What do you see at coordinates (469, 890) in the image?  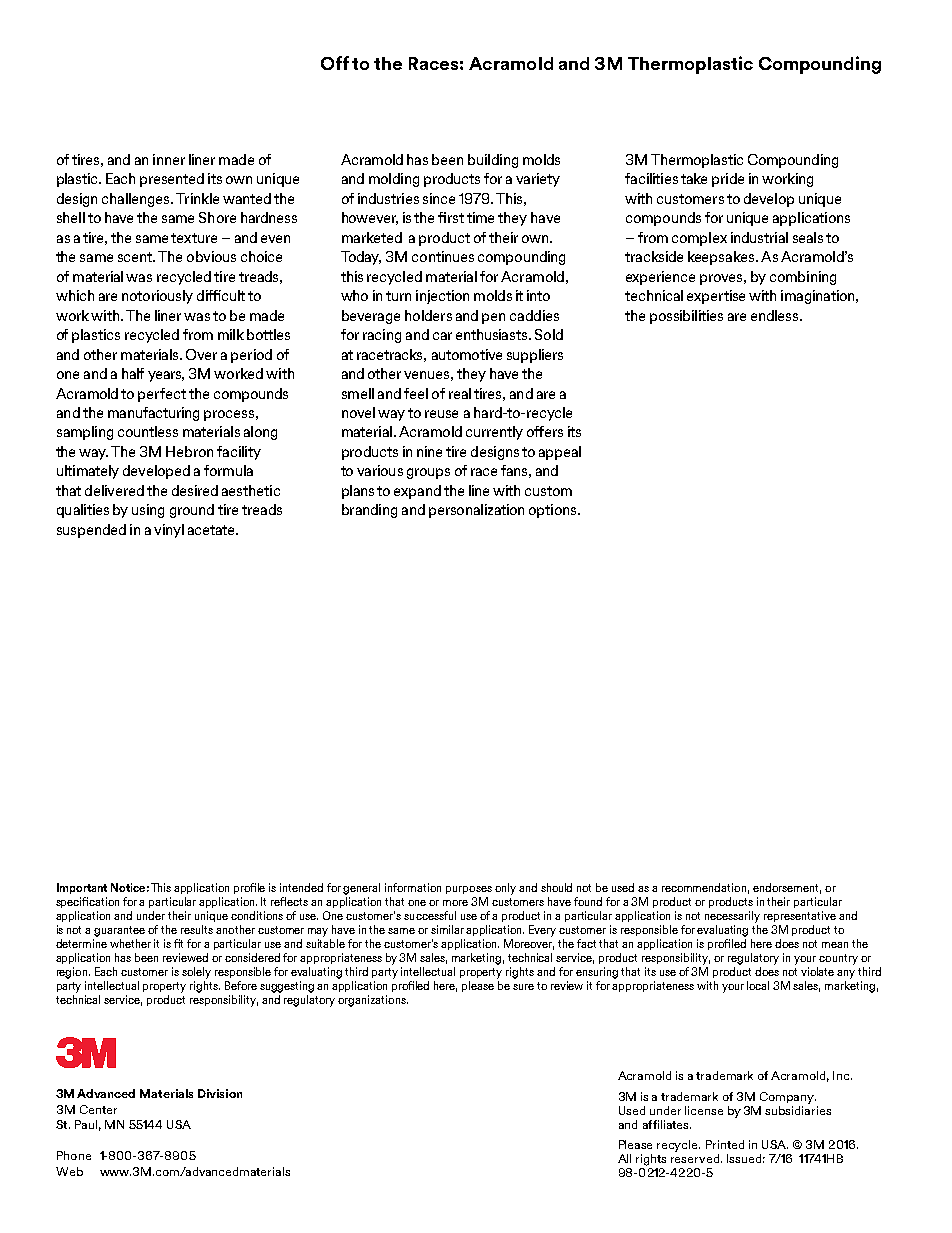 I see `purposes` at bounding box center [469, 890].
